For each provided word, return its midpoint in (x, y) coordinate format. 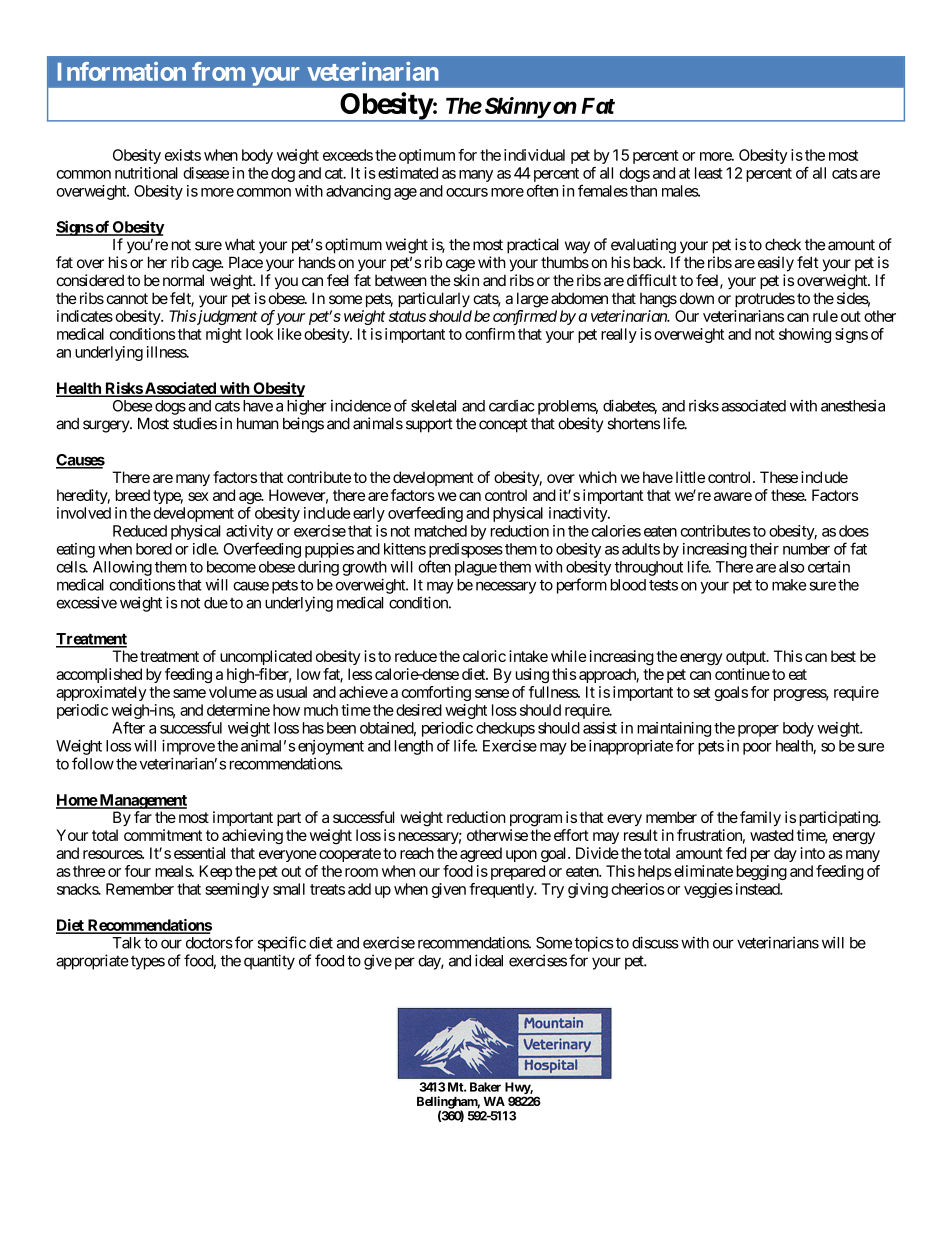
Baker (485, 1087)
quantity (269, 962)
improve (188, 747)
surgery (107, 426)
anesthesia (853, 406)
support (429, 425)
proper (758, 731)
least (709, 173)
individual (534, 155)
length (414, 747)
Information (122, 71)
